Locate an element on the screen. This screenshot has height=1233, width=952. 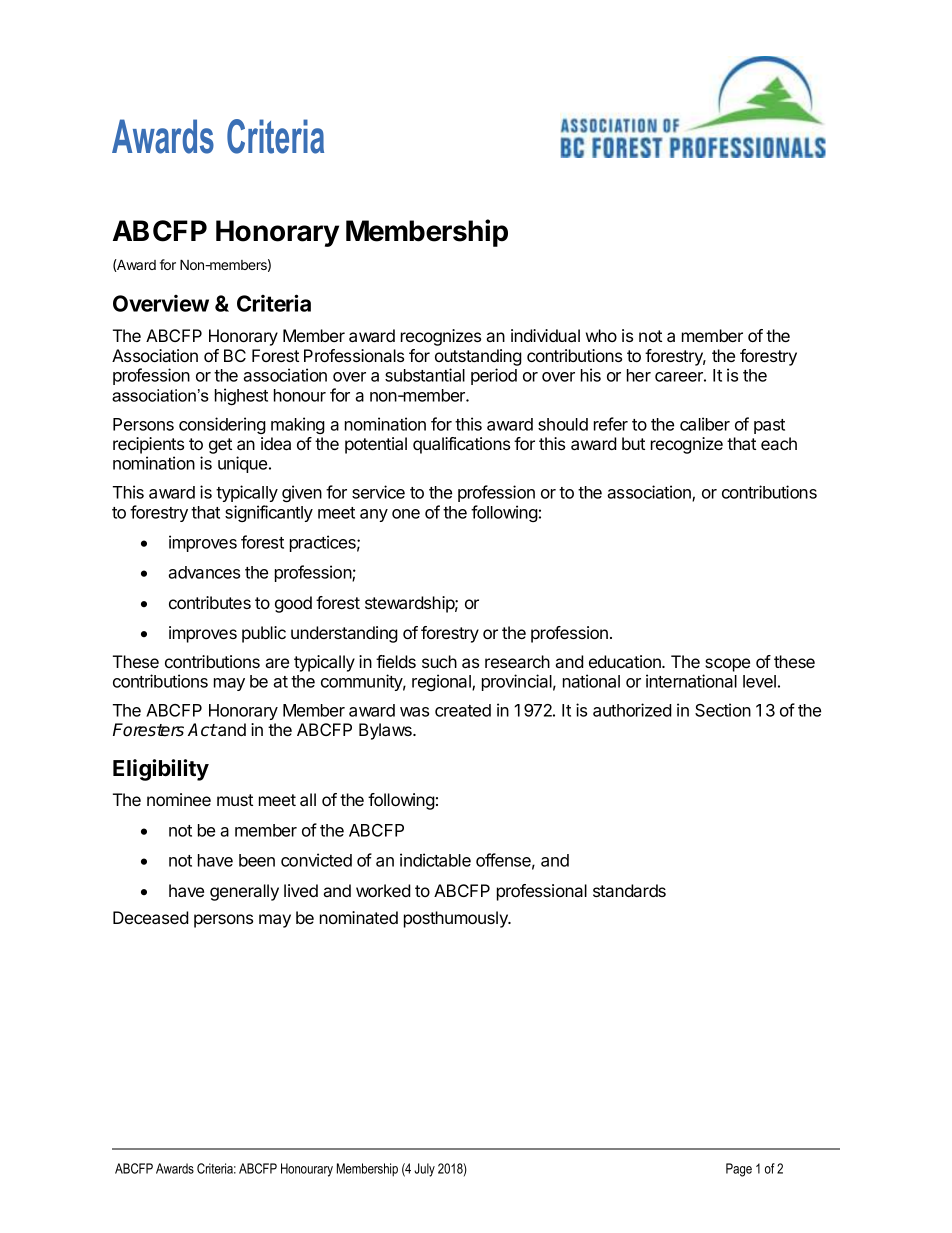
standards is located at coordinates (629, 890).
